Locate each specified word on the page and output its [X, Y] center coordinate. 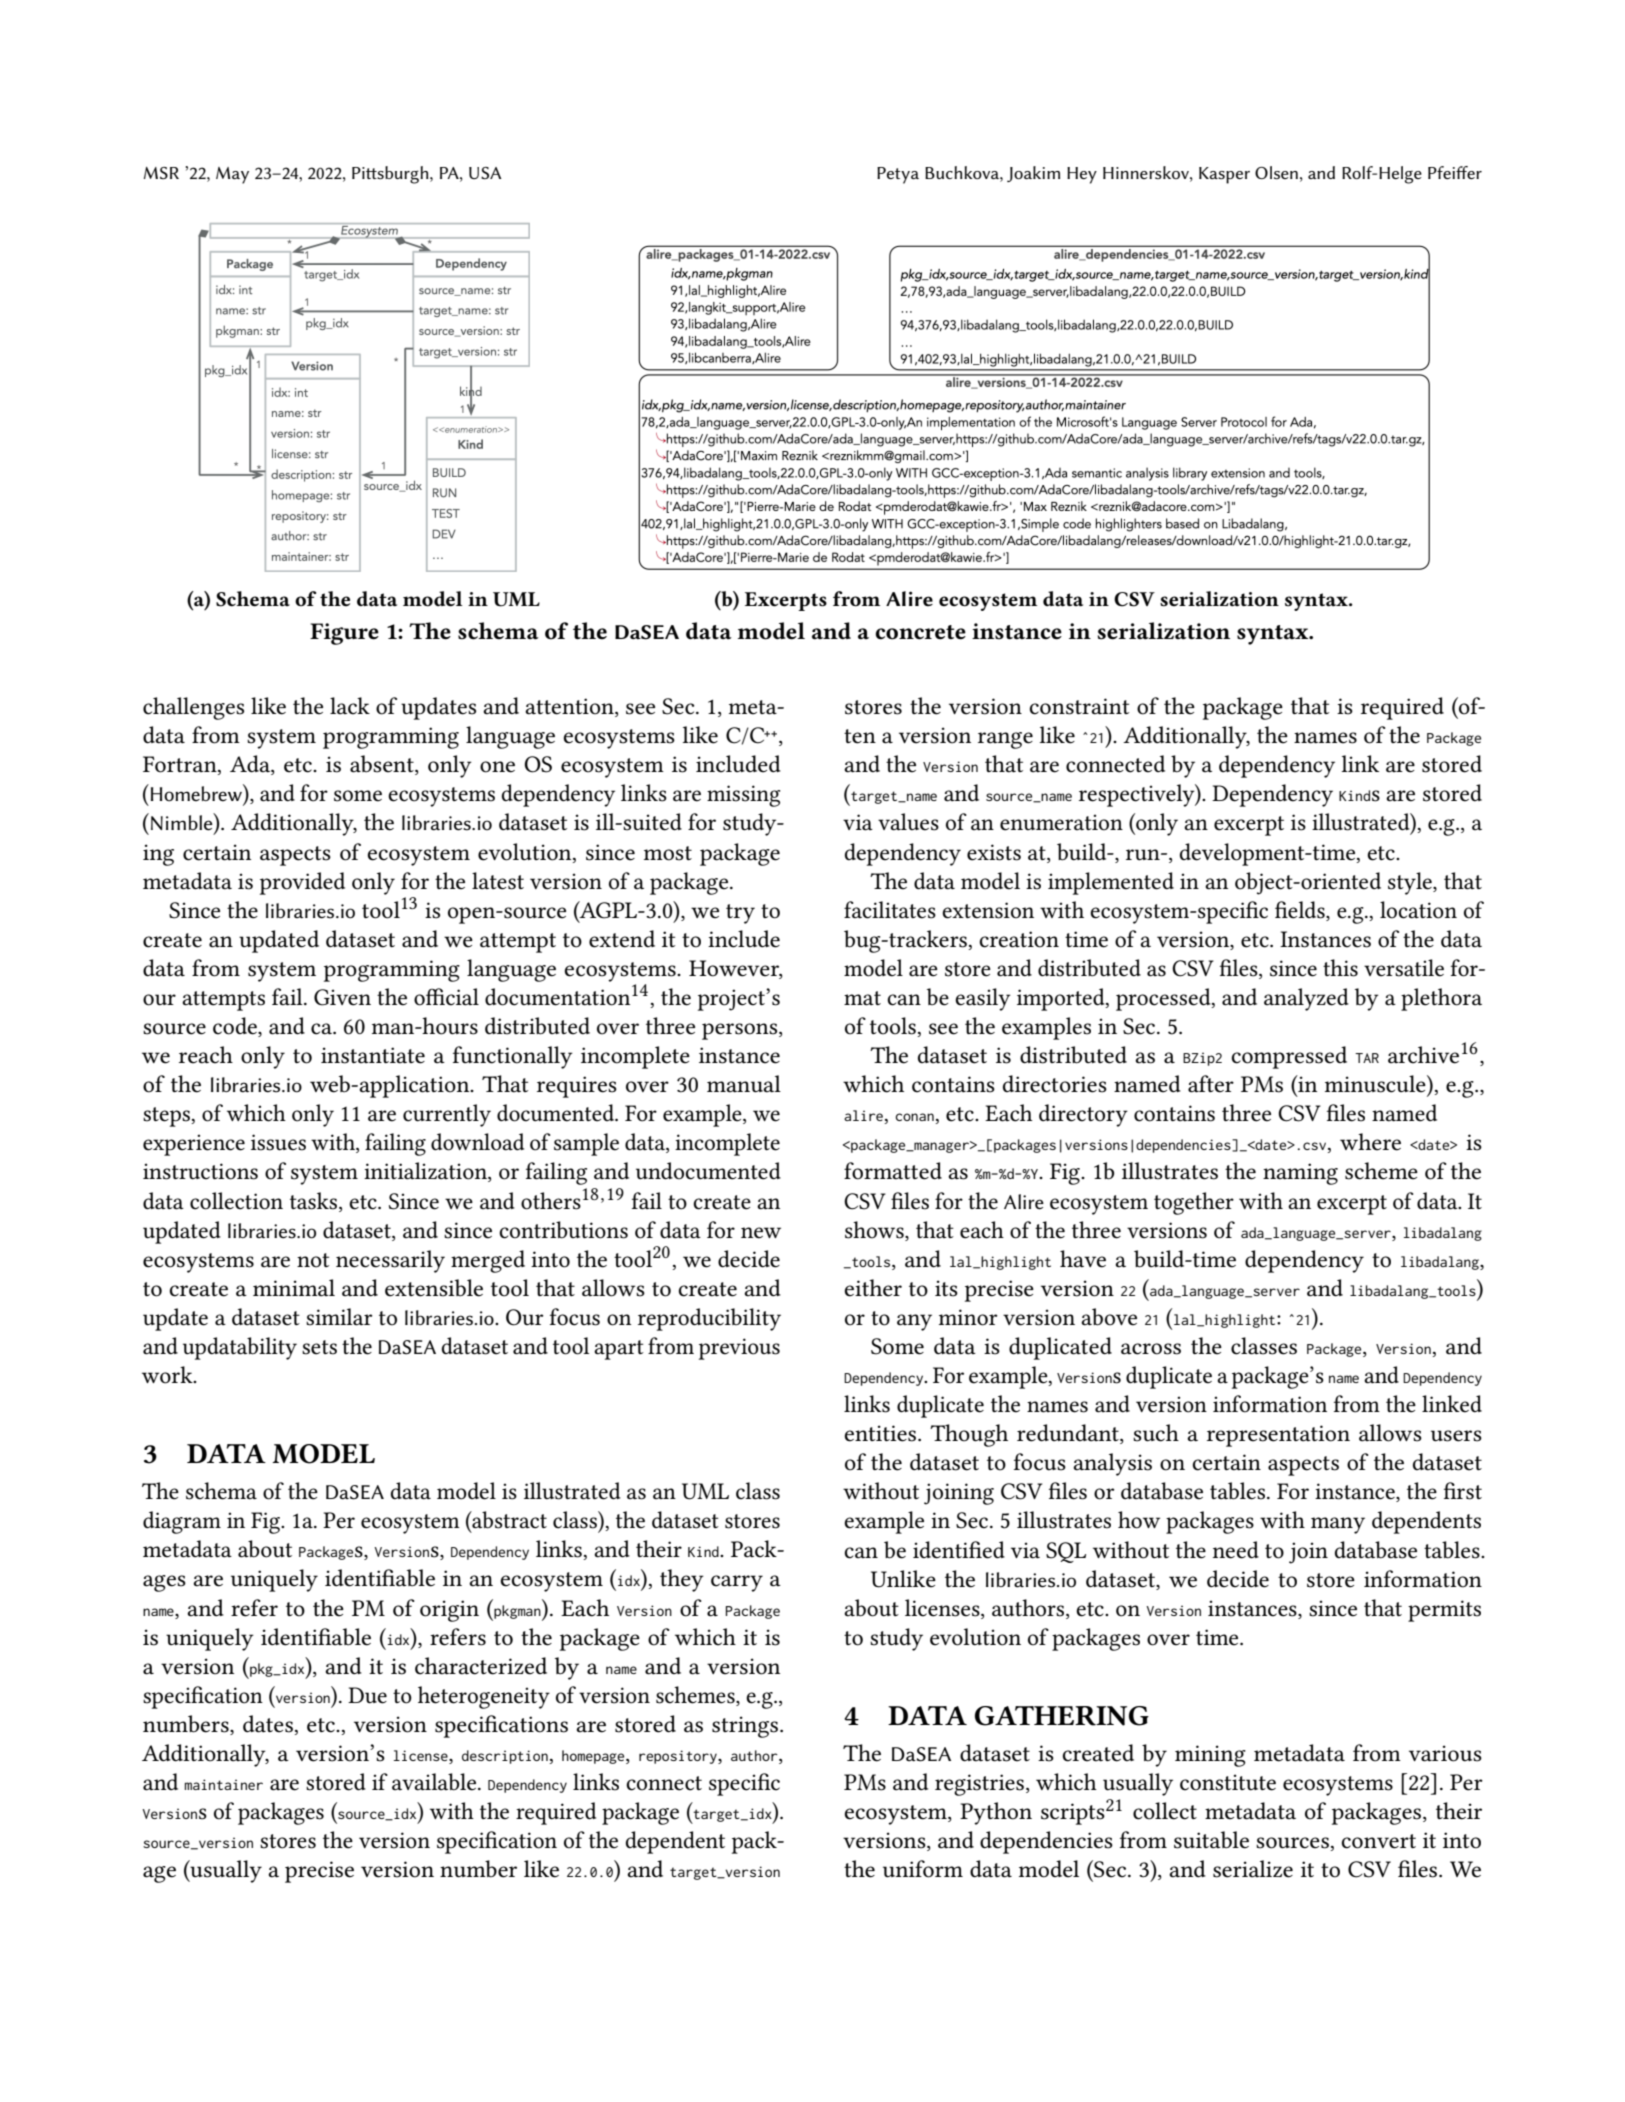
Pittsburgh [391, 175]
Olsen [1276, 172]
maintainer [224, 1784]
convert [1379, 1841]
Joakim [1033, 174]
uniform [923, 1869]
